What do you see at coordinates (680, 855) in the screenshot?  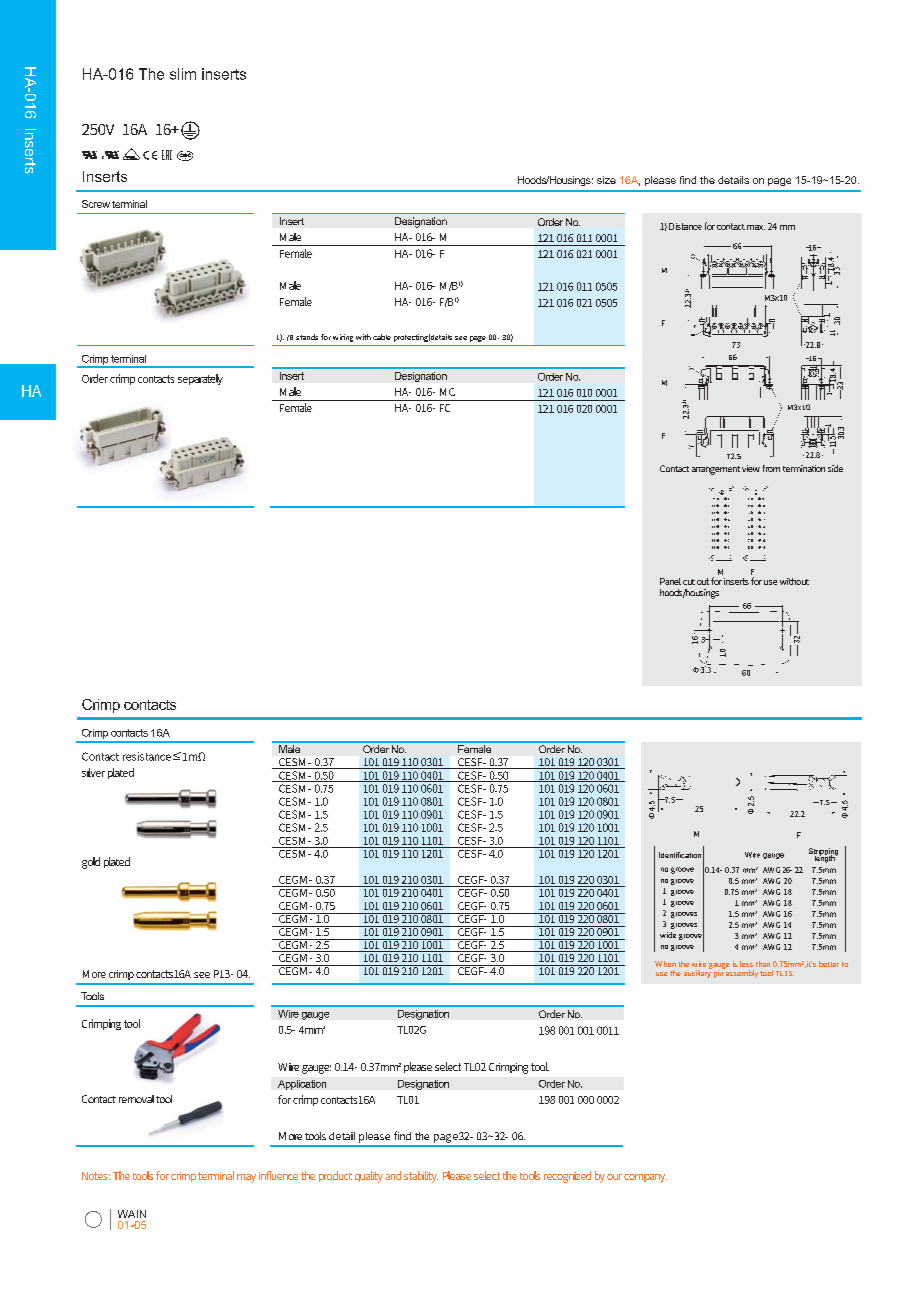 I see `Identification` at bounding box center [680, 855].
